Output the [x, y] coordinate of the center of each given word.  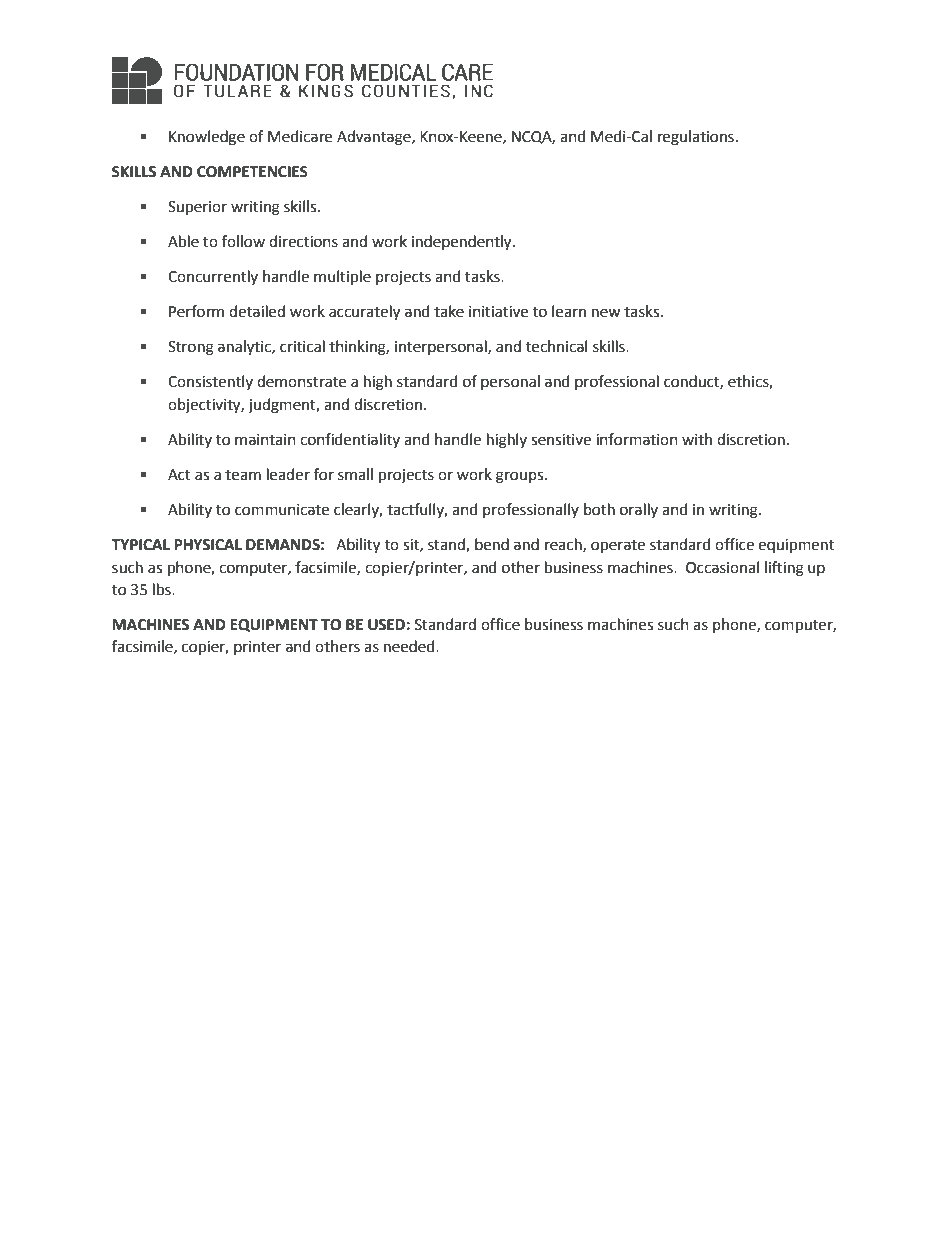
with [697, 439]
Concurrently [213, 277]
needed [410, 646]
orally [639, 510]
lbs [163, 589]
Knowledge [207, 138]
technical [556, 346]
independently [463, 243]
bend [492, 544]
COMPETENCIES [252, 172]
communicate [282, 510]
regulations [696, 138]
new [606, 313]
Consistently [210, 382]
